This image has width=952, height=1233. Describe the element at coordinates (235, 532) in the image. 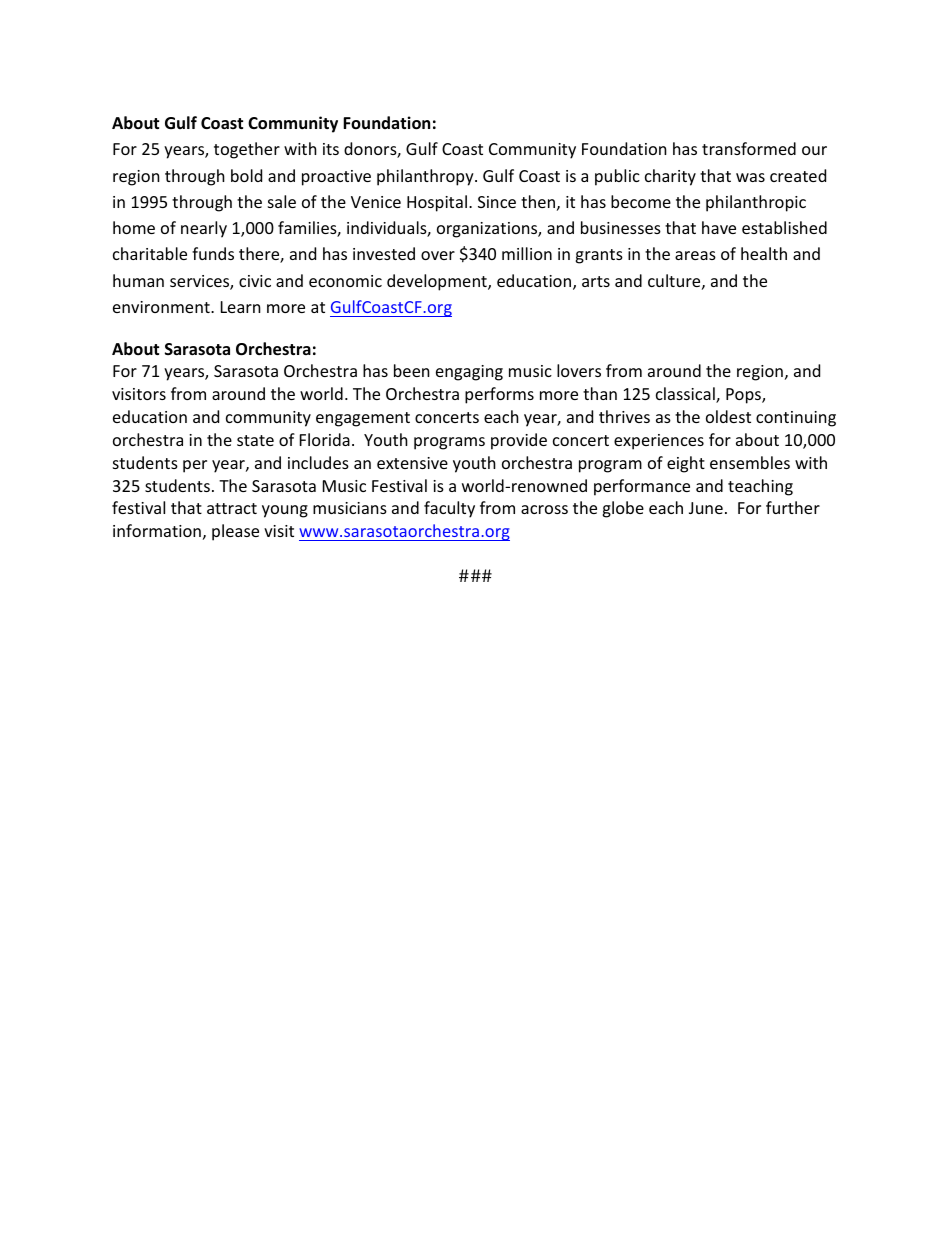

I see `please` at that location.
